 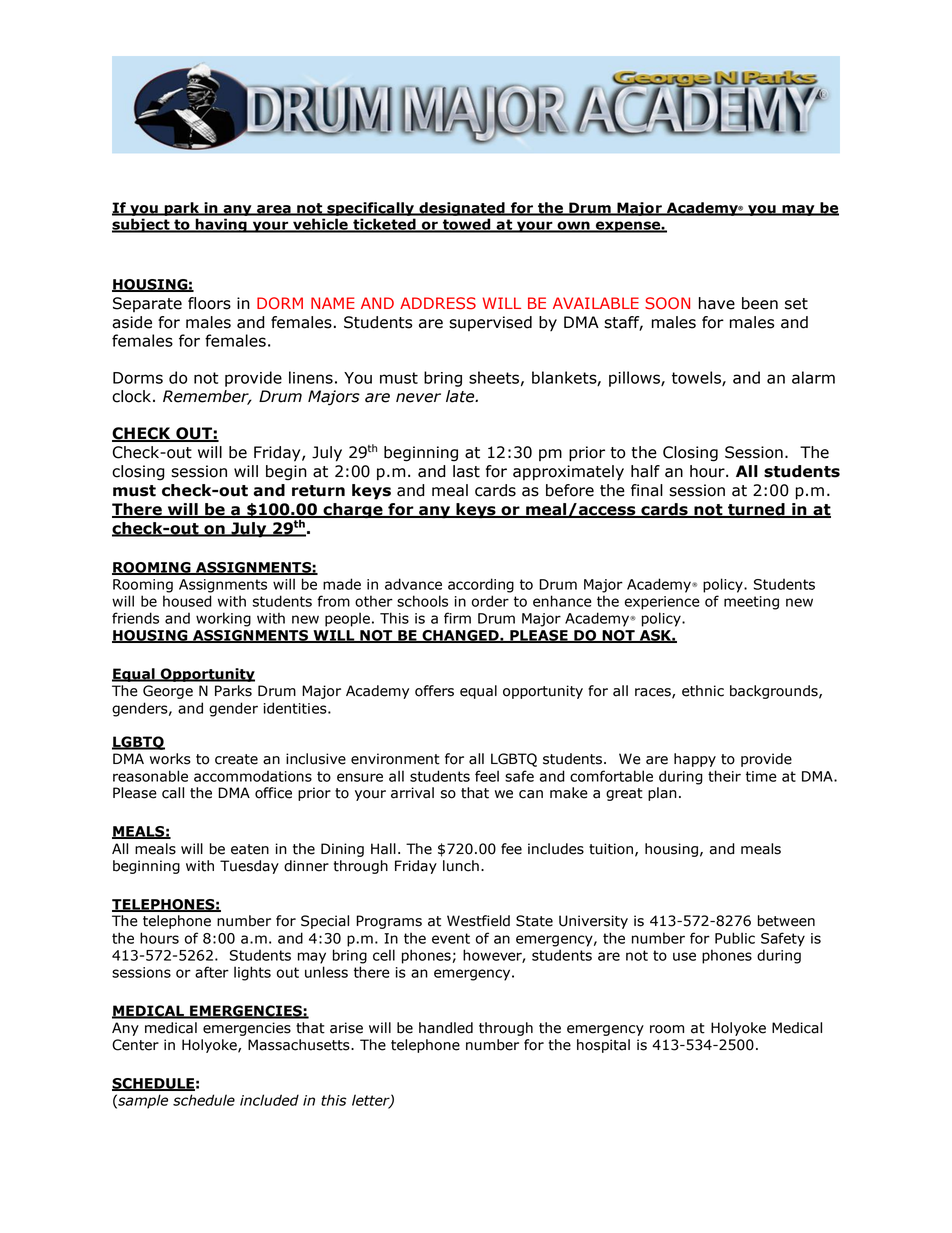 What do you see at coordinates (461, 866) in the document?
I see `lunch` at bounding box center [461, 866].
